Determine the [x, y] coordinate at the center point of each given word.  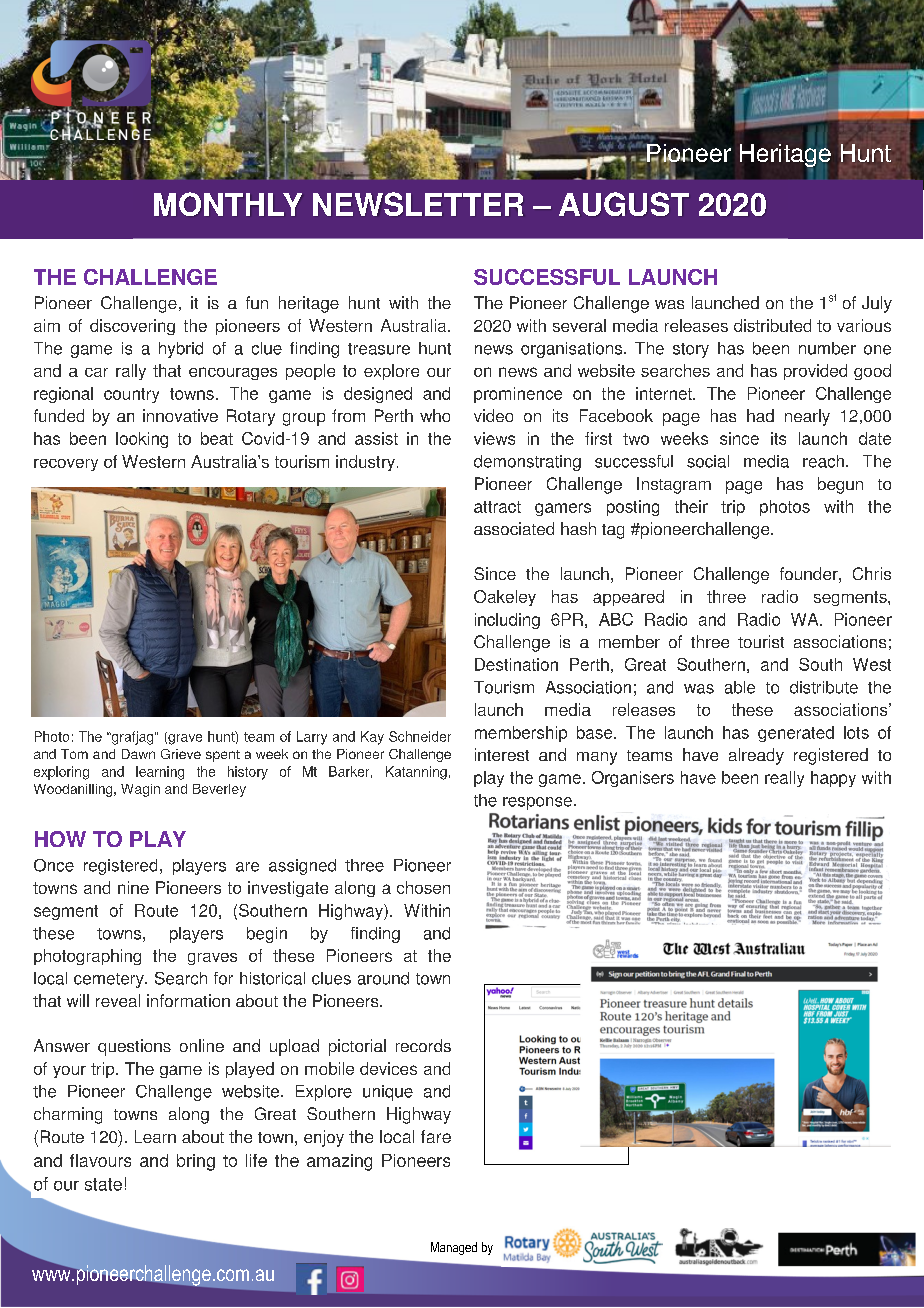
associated [514, 528]
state [103, 1184]
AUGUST [624, 204]
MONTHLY [228, 204]
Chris [872, 573]
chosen [423, 887]
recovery [66, 465]
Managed [454, 1248]
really [784, 779]
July [877, 304]
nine [133, 887]
